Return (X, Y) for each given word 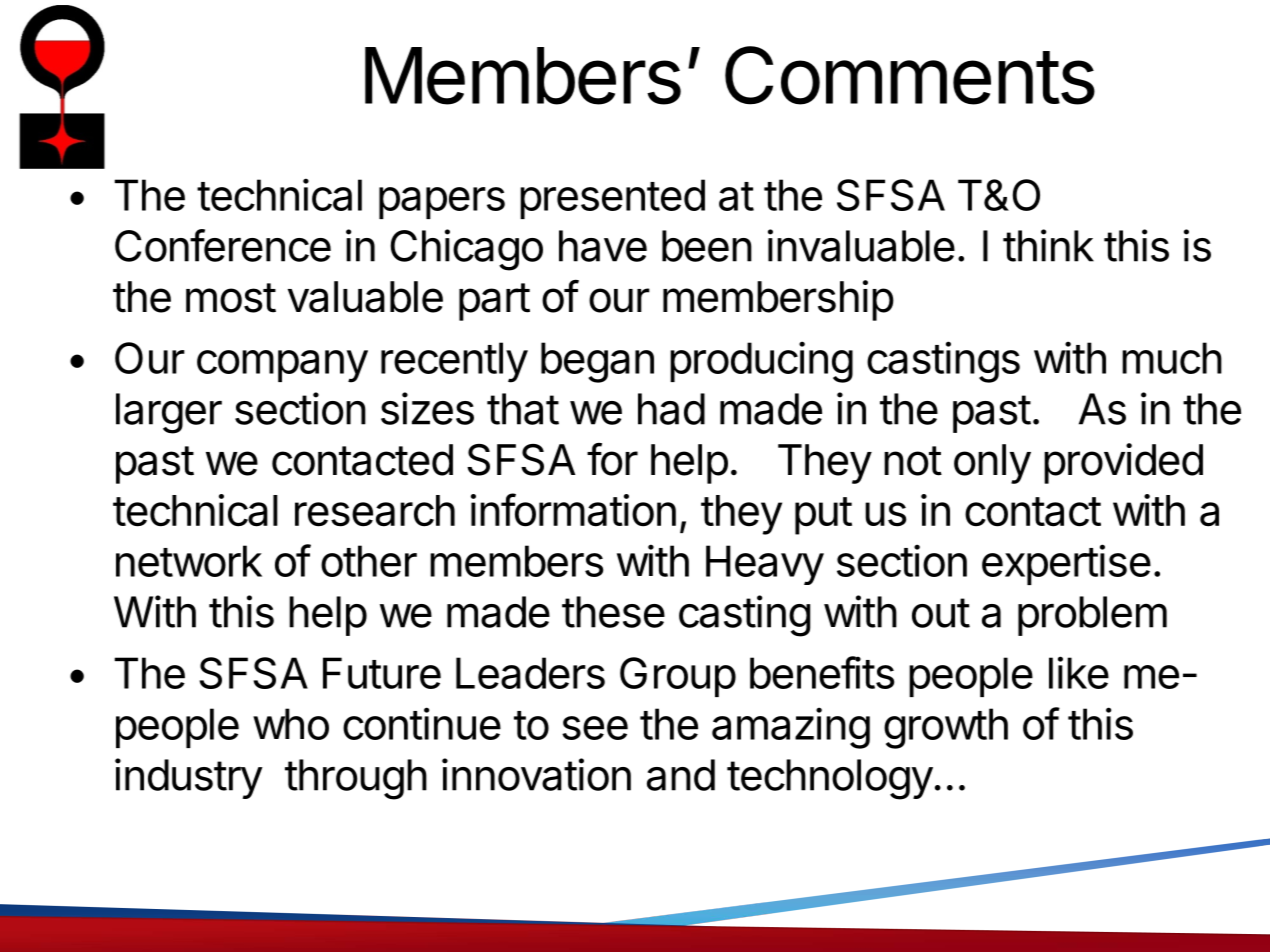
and (681, 775)
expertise (1066, 564)
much (1172, 358)
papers (442, 203)
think (1048, 245)
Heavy (765, 565)
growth (946, 728)
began (597, 362)
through (356, 779)
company (282, 366)
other (369, 561)
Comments (910, 75)
